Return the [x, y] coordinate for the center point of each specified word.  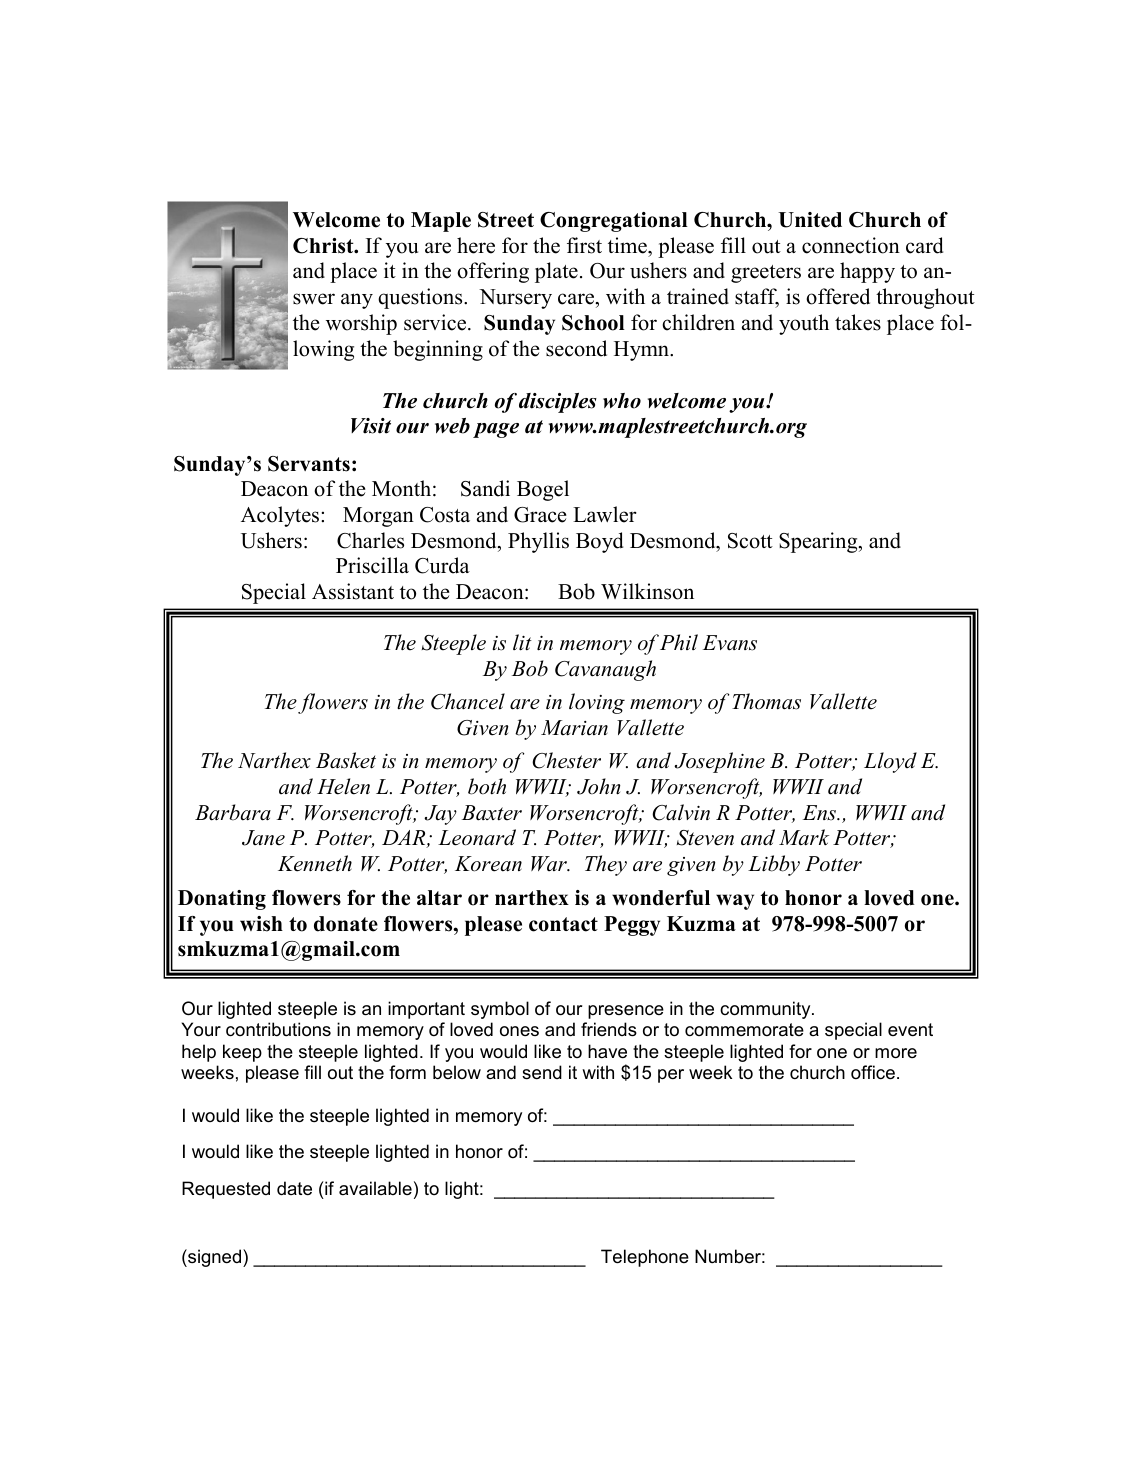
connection [851, 245]
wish [261, 924]
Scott [750, 541]
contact [563, 924]
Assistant [353, 591]
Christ [324, 246]
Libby [774, 865]
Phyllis [538, 542]
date [294, 1188]
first [584, 245]
